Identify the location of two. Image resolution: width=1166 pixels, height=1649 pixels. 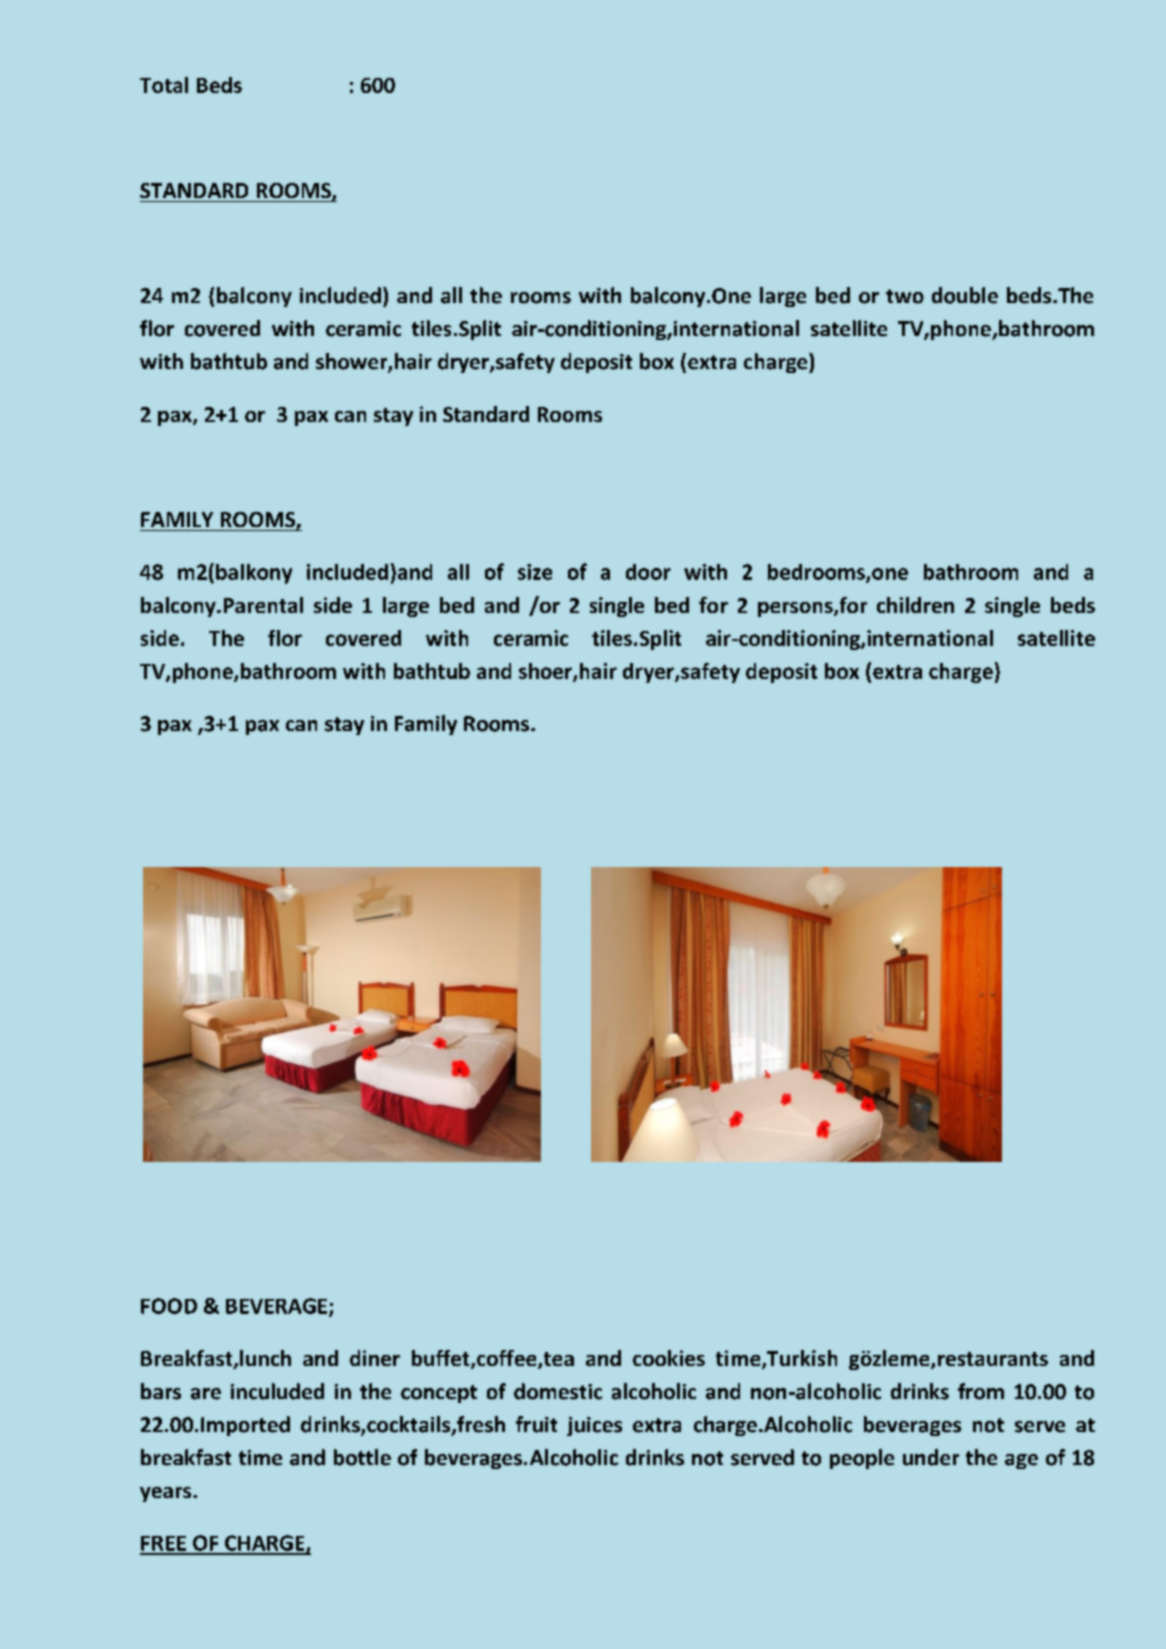
(905, 296).
